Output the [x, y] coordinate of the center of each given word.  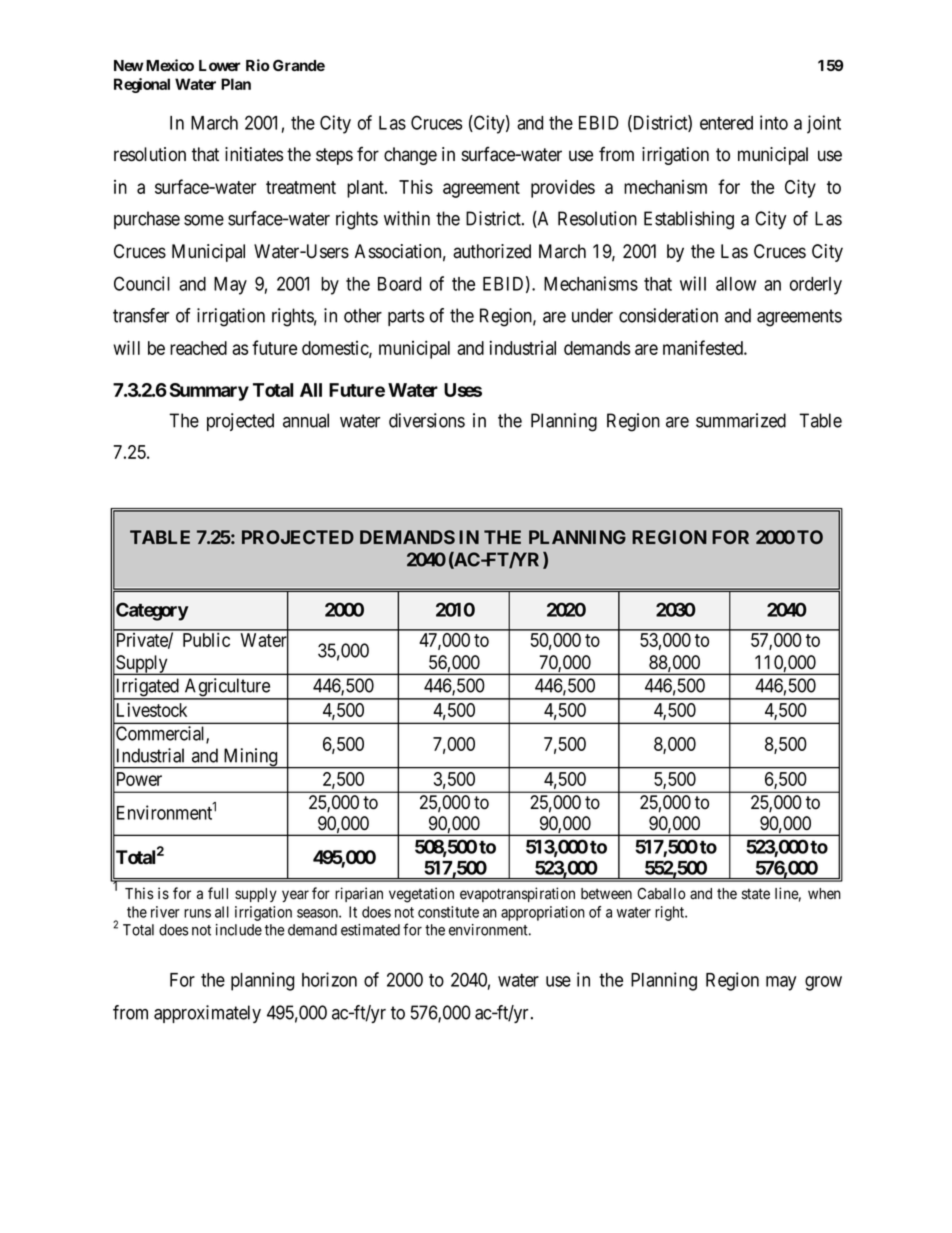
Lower [220, 65]
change [410, 156]
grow [823, 983]
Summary [209, 392]
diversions [427, 420]
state [756, 894]
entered [726, 123]
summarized [741, 420]
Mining [250, 758]
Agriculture [227, 688]
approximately [207, 1014]
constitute [448, 912]
